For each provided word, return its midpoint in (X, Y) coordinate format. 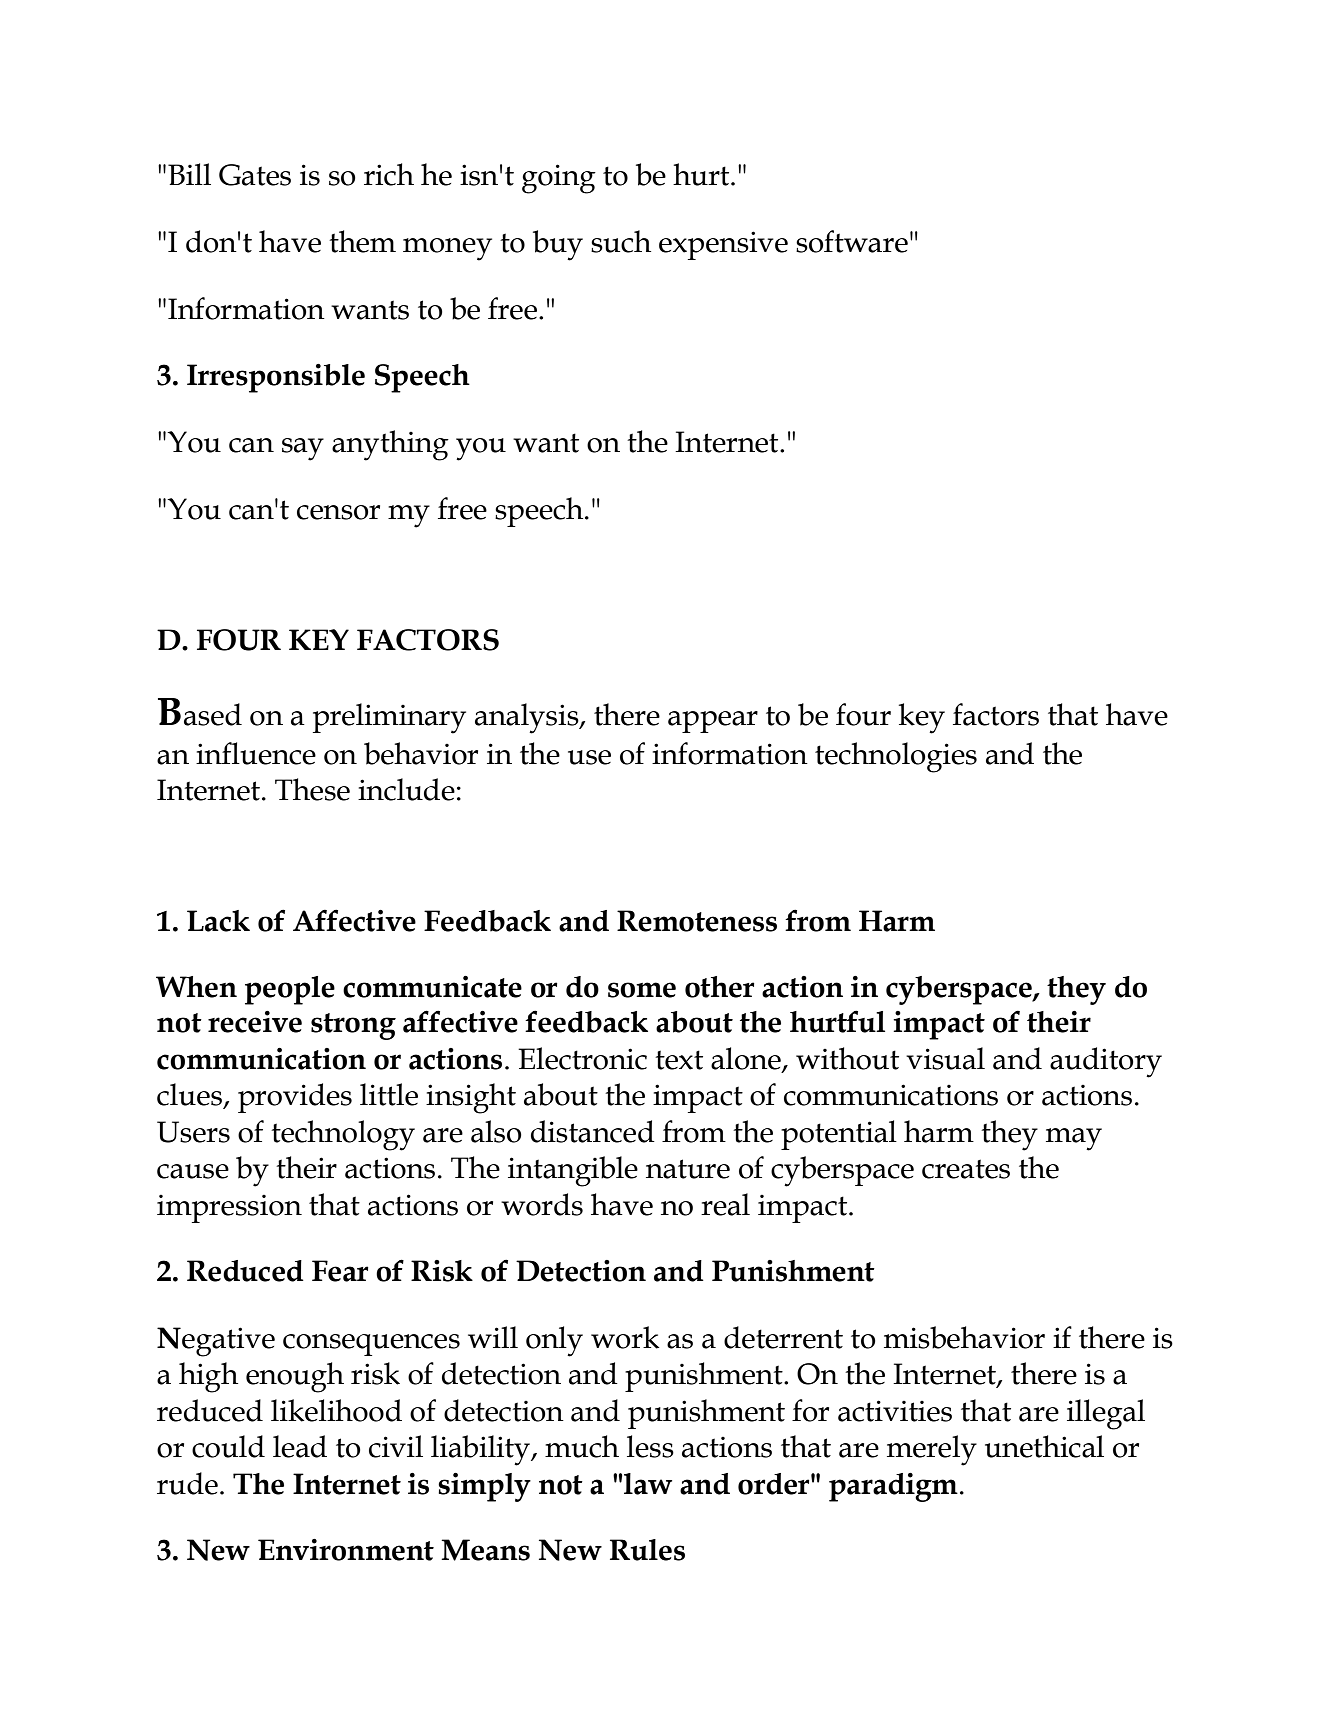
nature (688, 1169)
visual (945, 1058)
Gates (255, 175)
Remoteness (697, 921)
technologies (896, 757)
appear (713, 722)
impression (229, 1208)
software (852, 241)
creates (966, 1169)
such (621, 241)
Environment (346, 1550)
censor (338, 512)
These (312, 789)
